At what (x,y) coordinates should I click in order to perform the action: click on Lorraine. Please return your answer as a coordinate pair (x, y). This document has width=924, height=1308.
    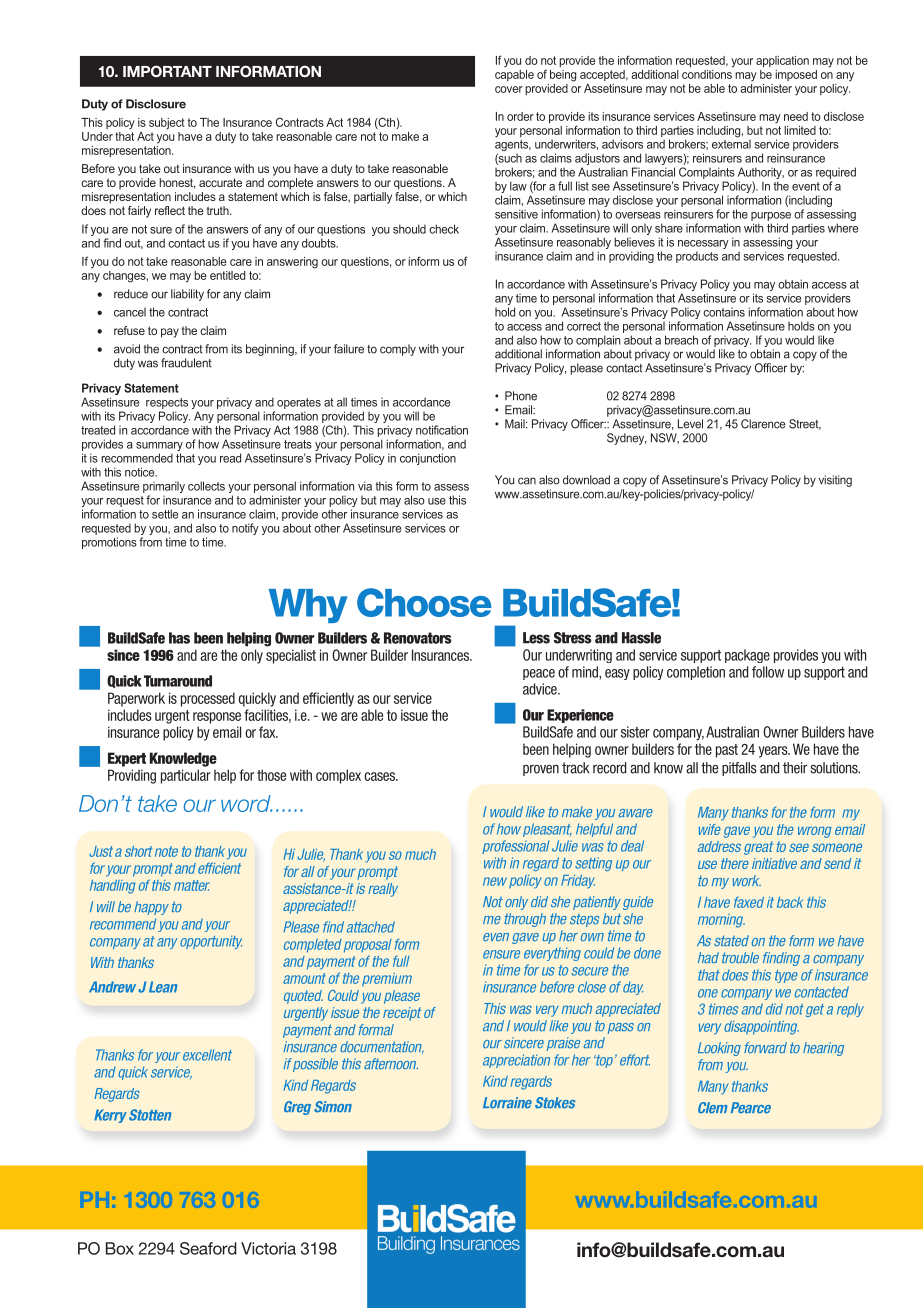
    Looking at the image, I should click on (507, 1103).
